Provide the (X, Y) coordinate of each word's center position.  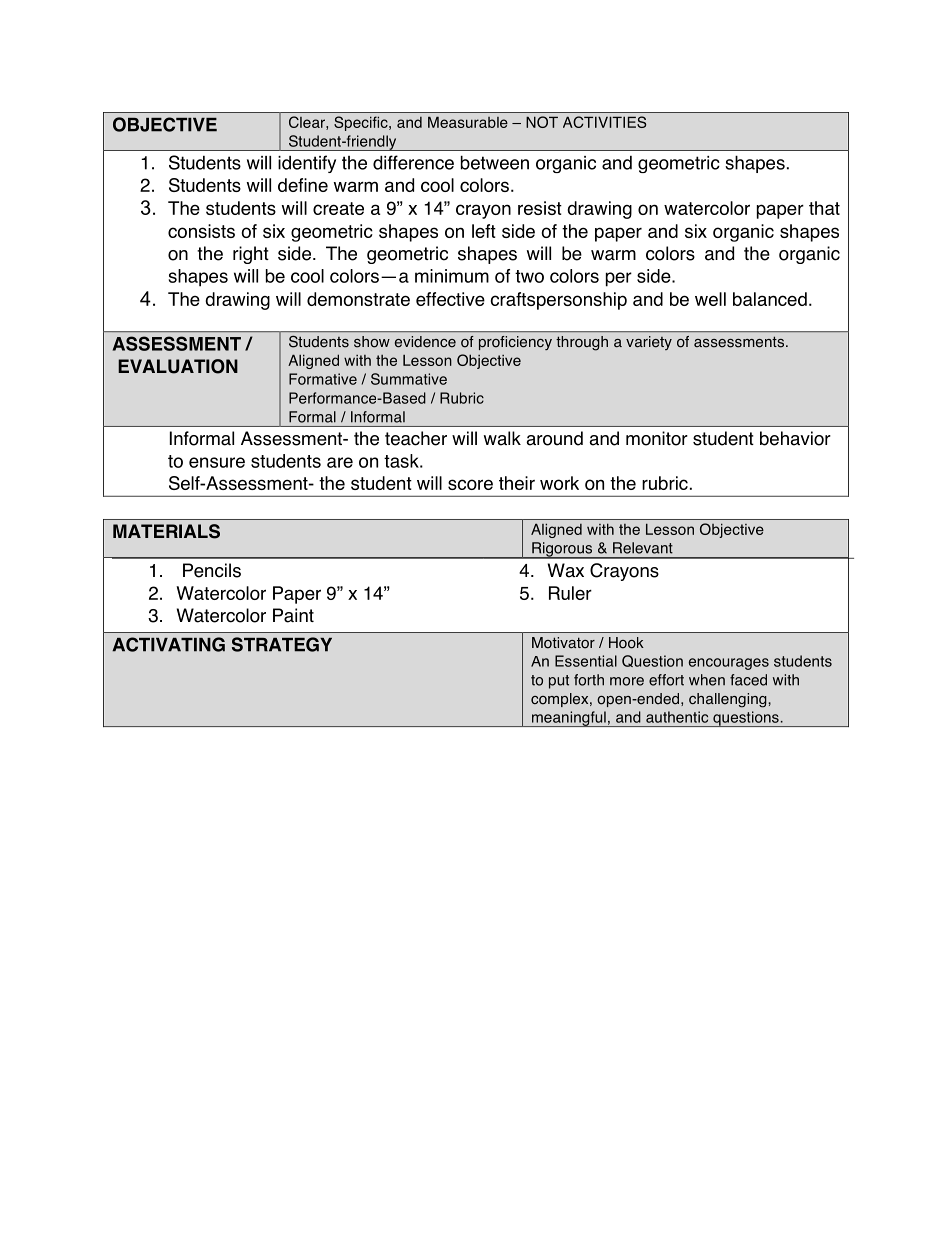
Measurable (468, 122)
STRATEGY (282, 644)
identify (307, 164)
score (470, 484)
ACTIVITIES (604, 122)
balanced (770, 299)
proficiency (515, 343)
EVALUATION (178, 366)
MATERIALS (166, 531)
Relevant (643, 548)
